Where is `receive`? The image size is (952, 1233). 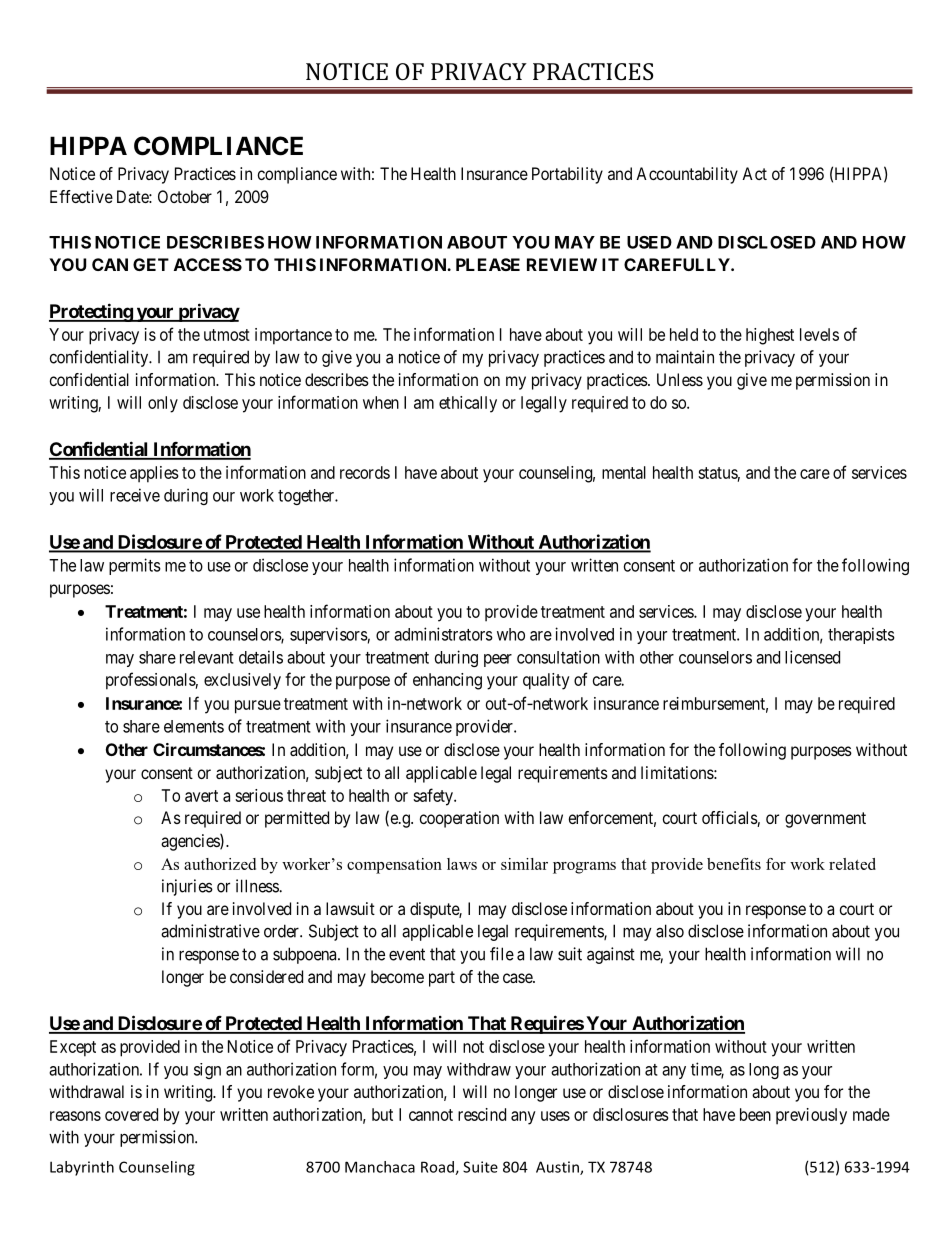 receive is located at coordinates (135, 495).
